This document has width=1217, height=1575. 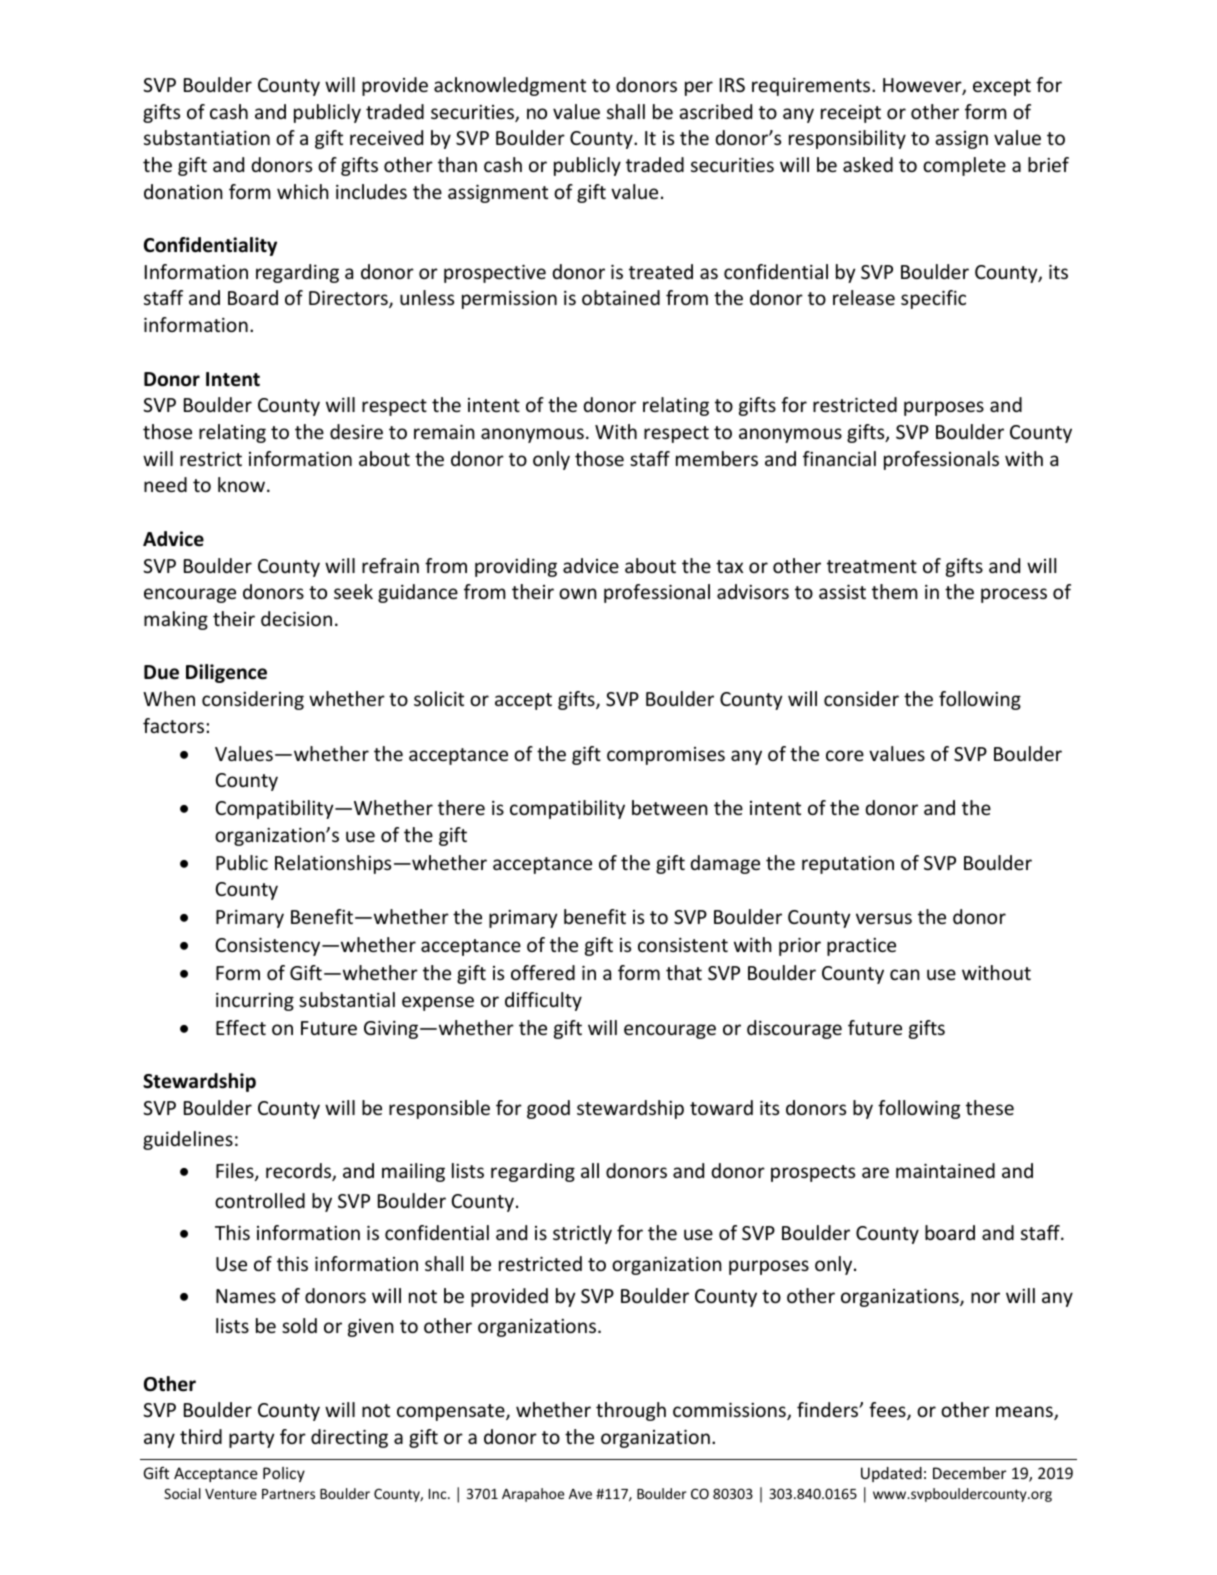 I want to click on between, so click(x=670, y=807).
